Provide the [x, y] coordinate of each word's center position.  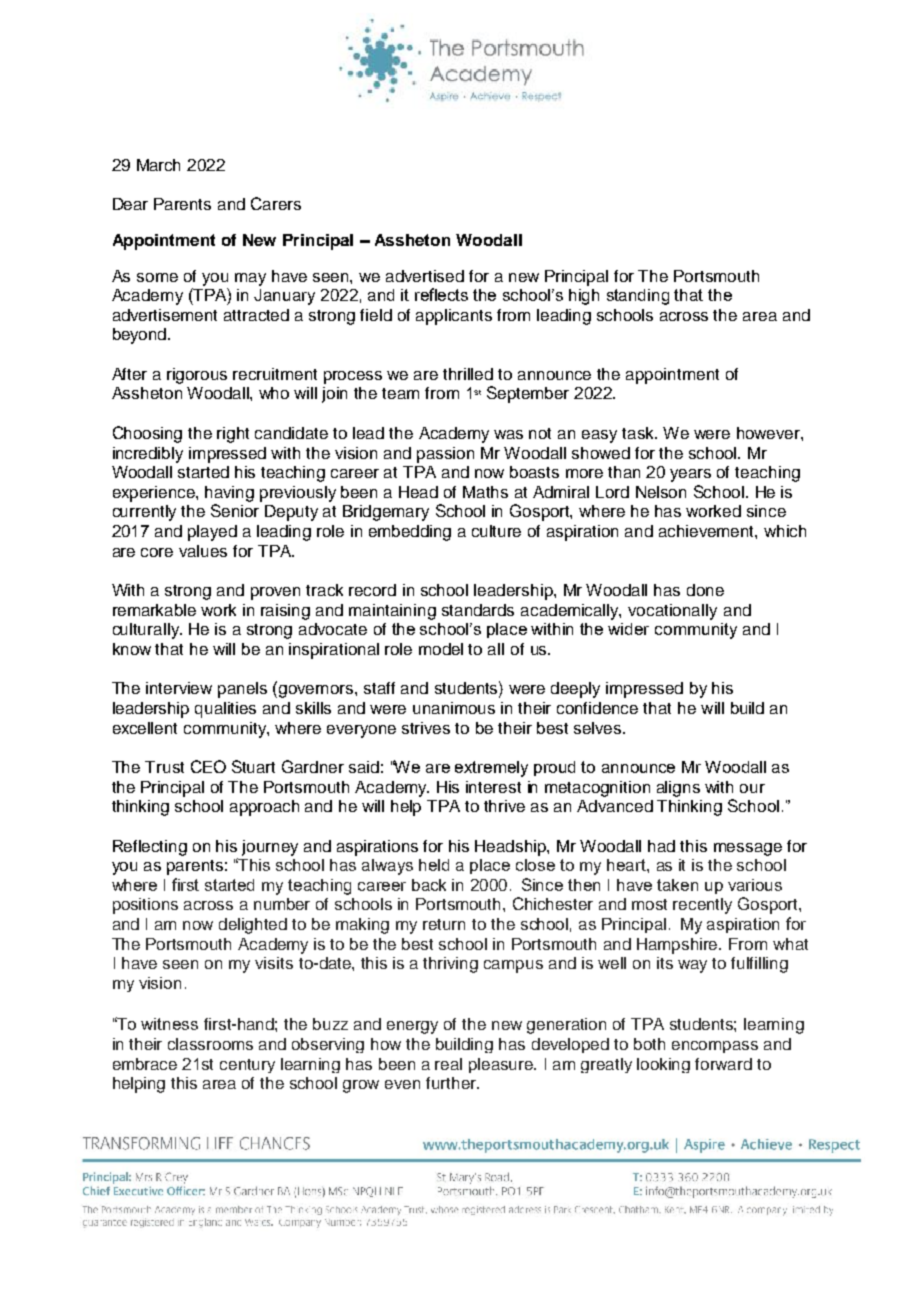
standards [478, 610]
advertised [425, 276]
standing [638, 297]
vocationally [672, 612]
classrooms [210, 1044]
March [158, 165]
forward [723, 1064]
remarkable [154, 610]
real [448, 1064]
